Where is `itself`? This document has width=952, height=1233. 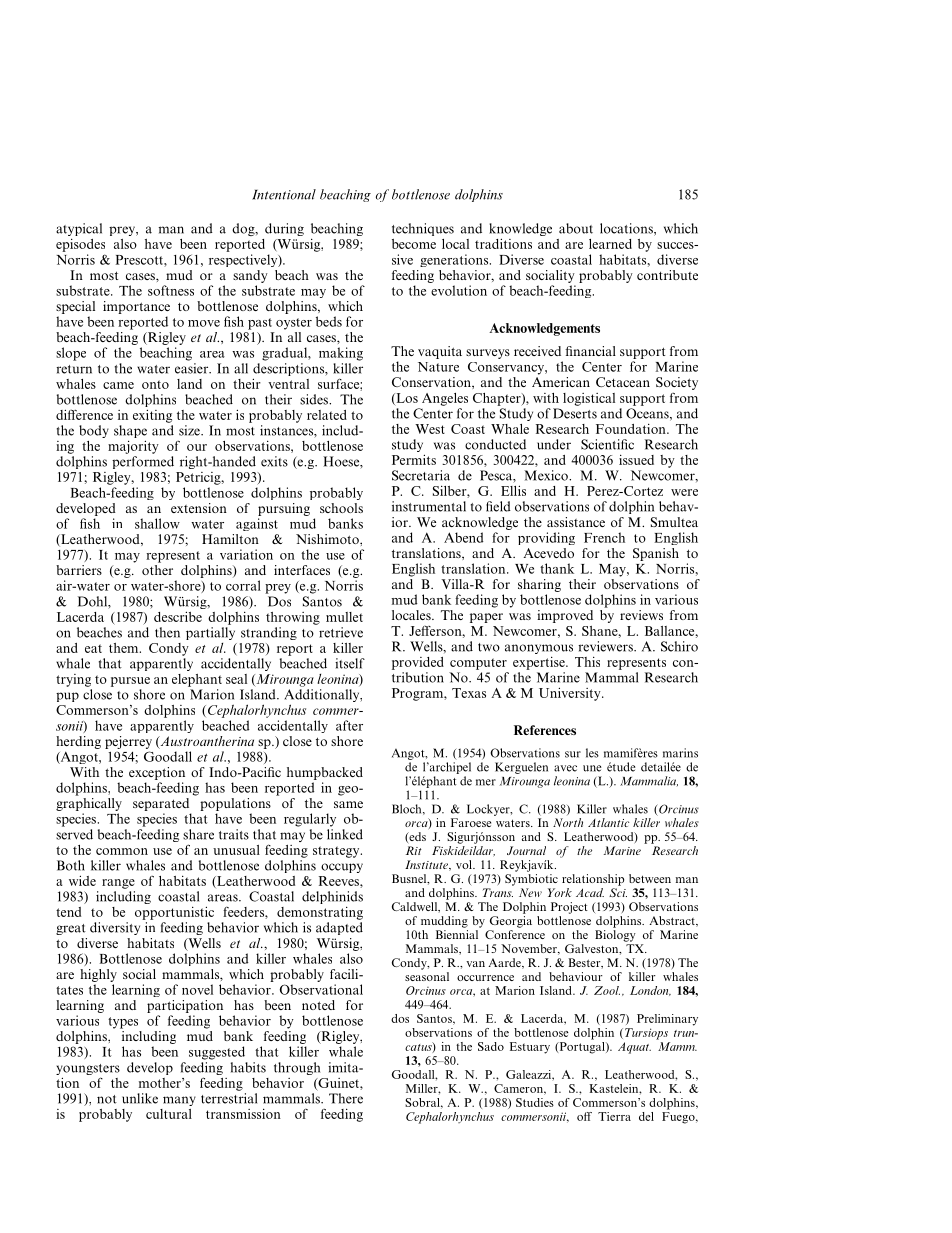
itself is located at coordinates (350, 663).
